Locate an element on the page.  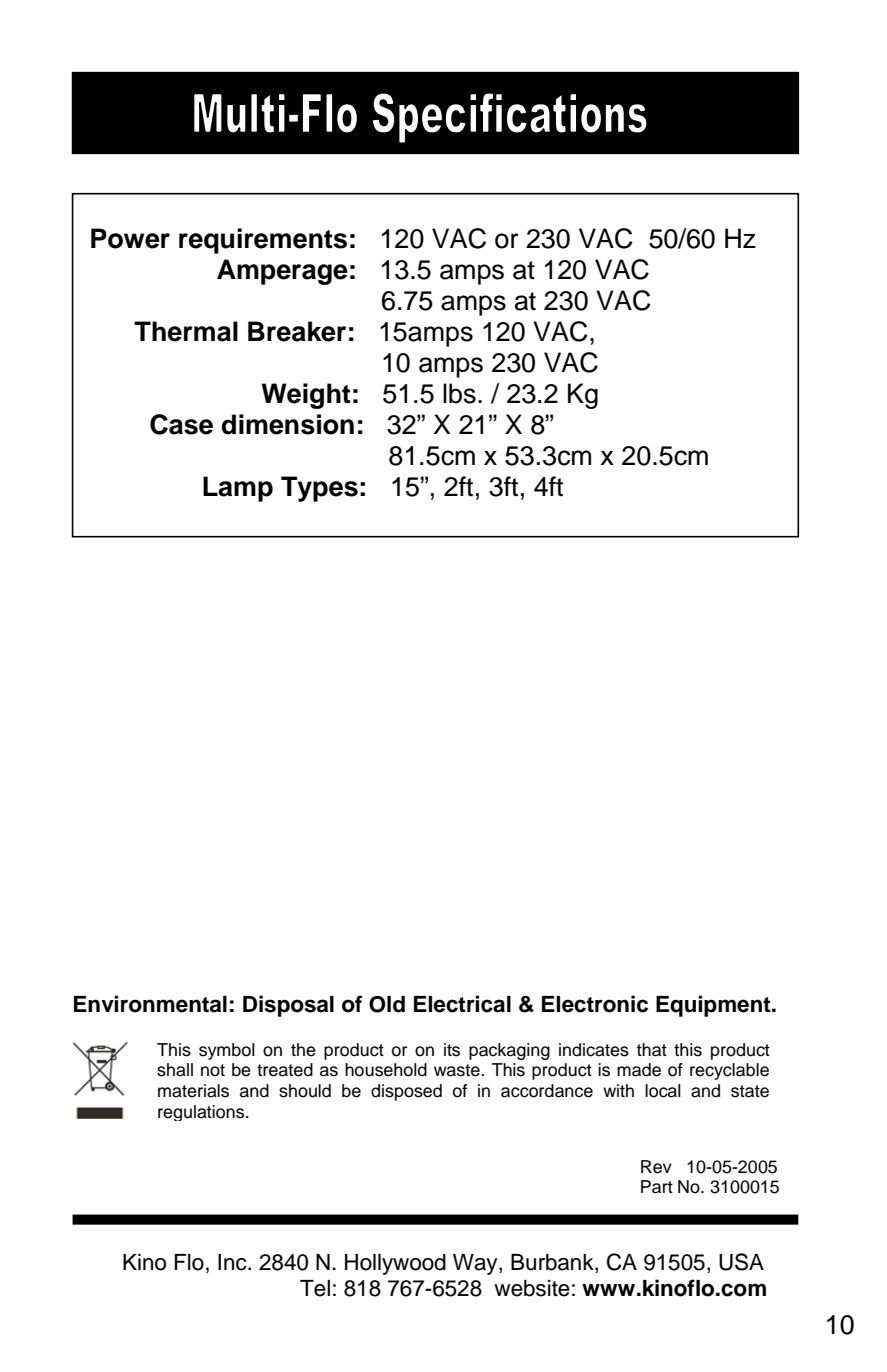
lbs is located at coordinates (459, 393).
